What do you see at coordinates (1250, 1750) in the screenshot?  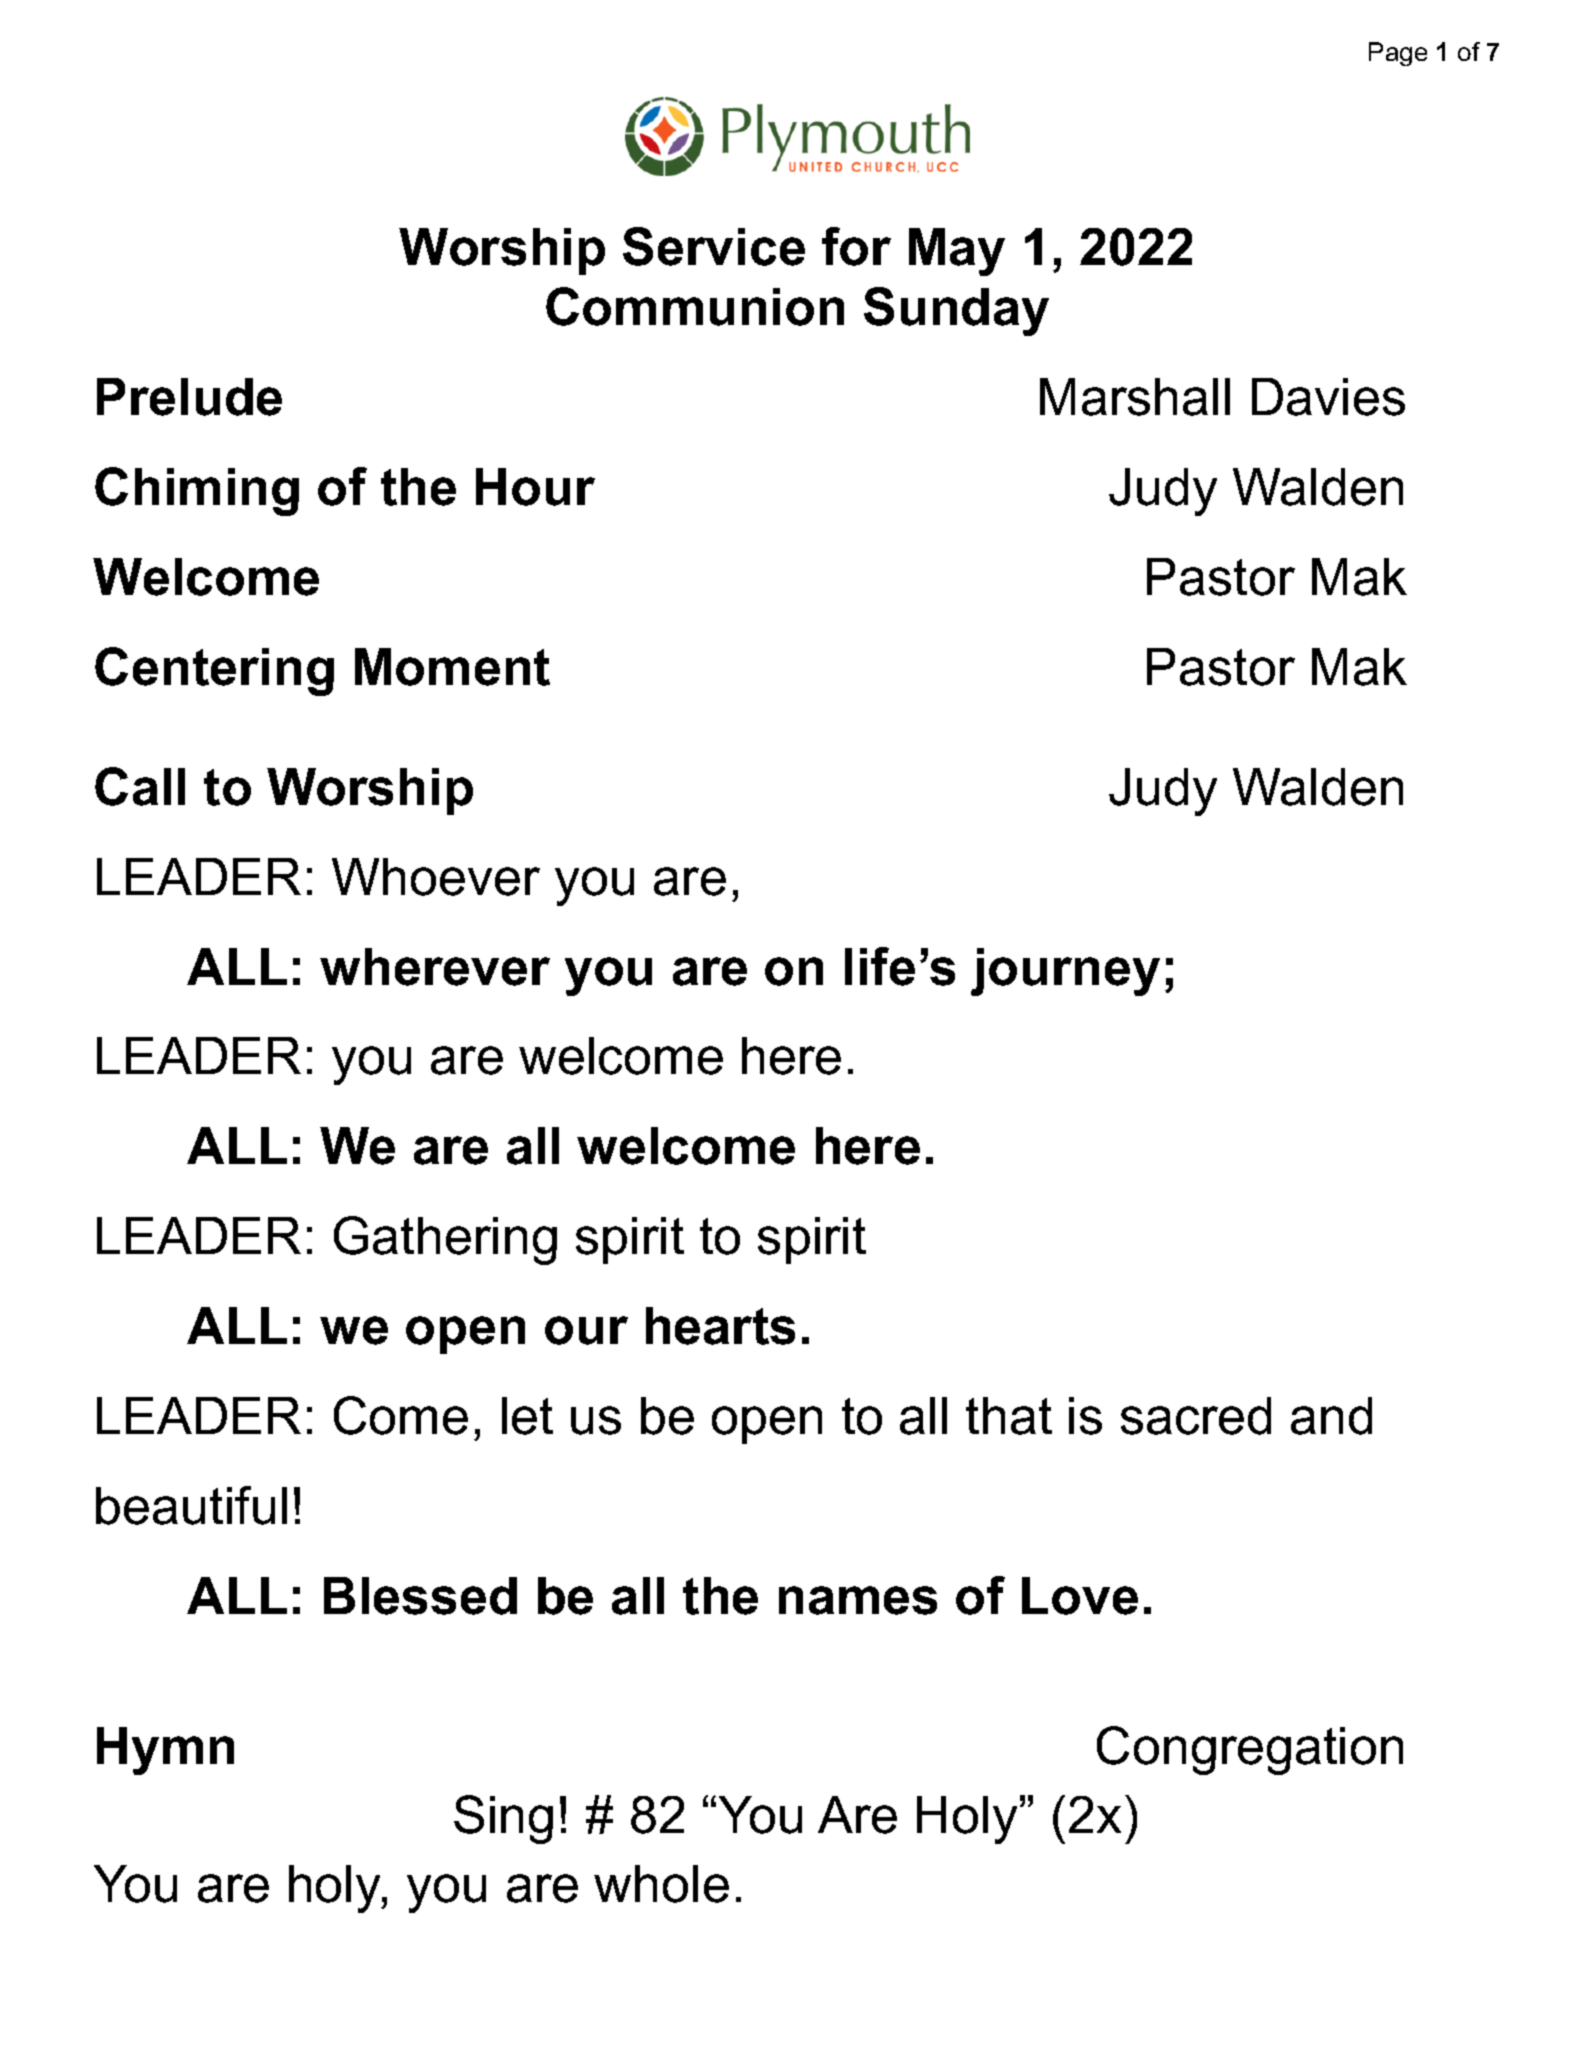 I see `Congregation` at bounding box center [1250, 1750].
